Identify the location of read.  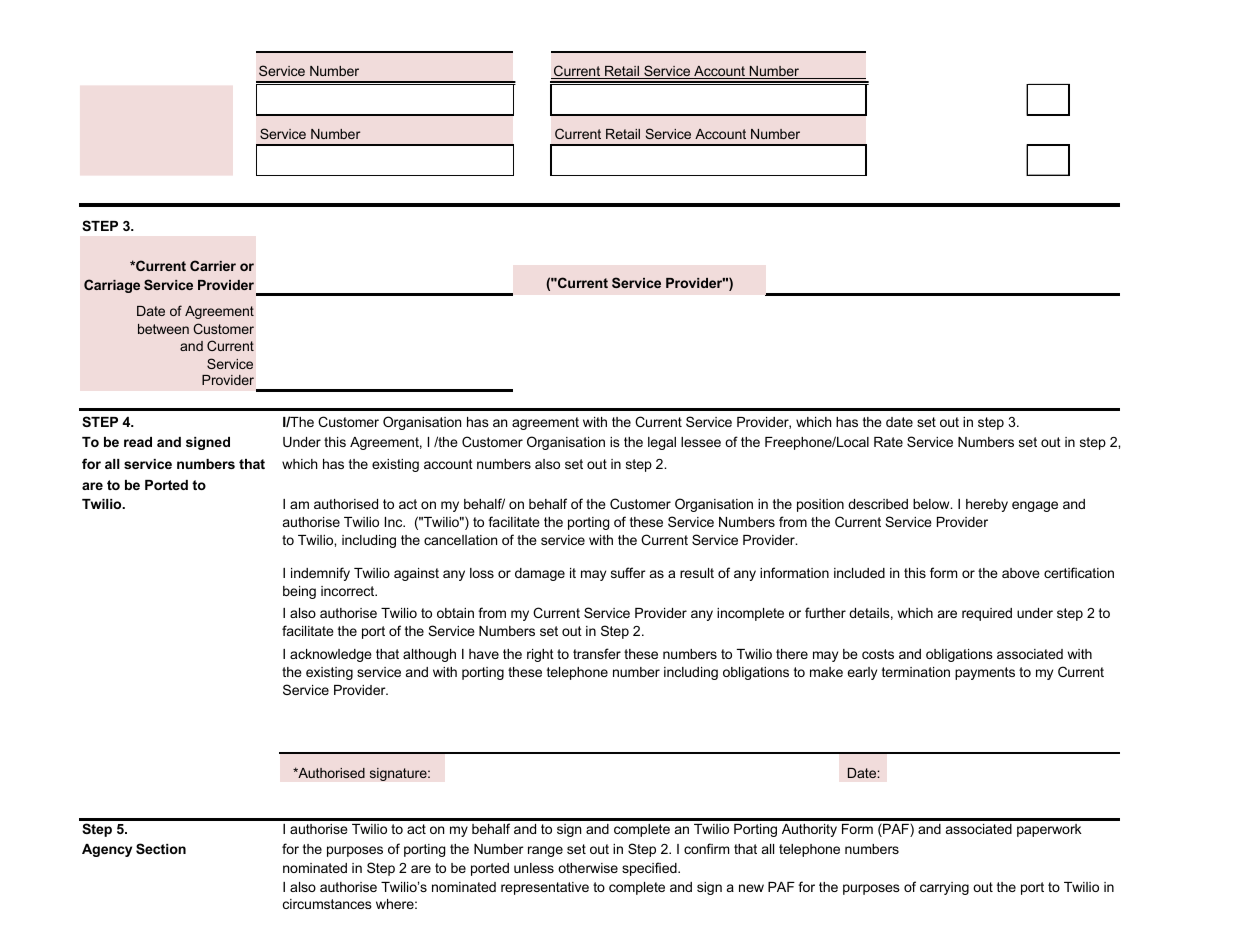
(138, 442).
